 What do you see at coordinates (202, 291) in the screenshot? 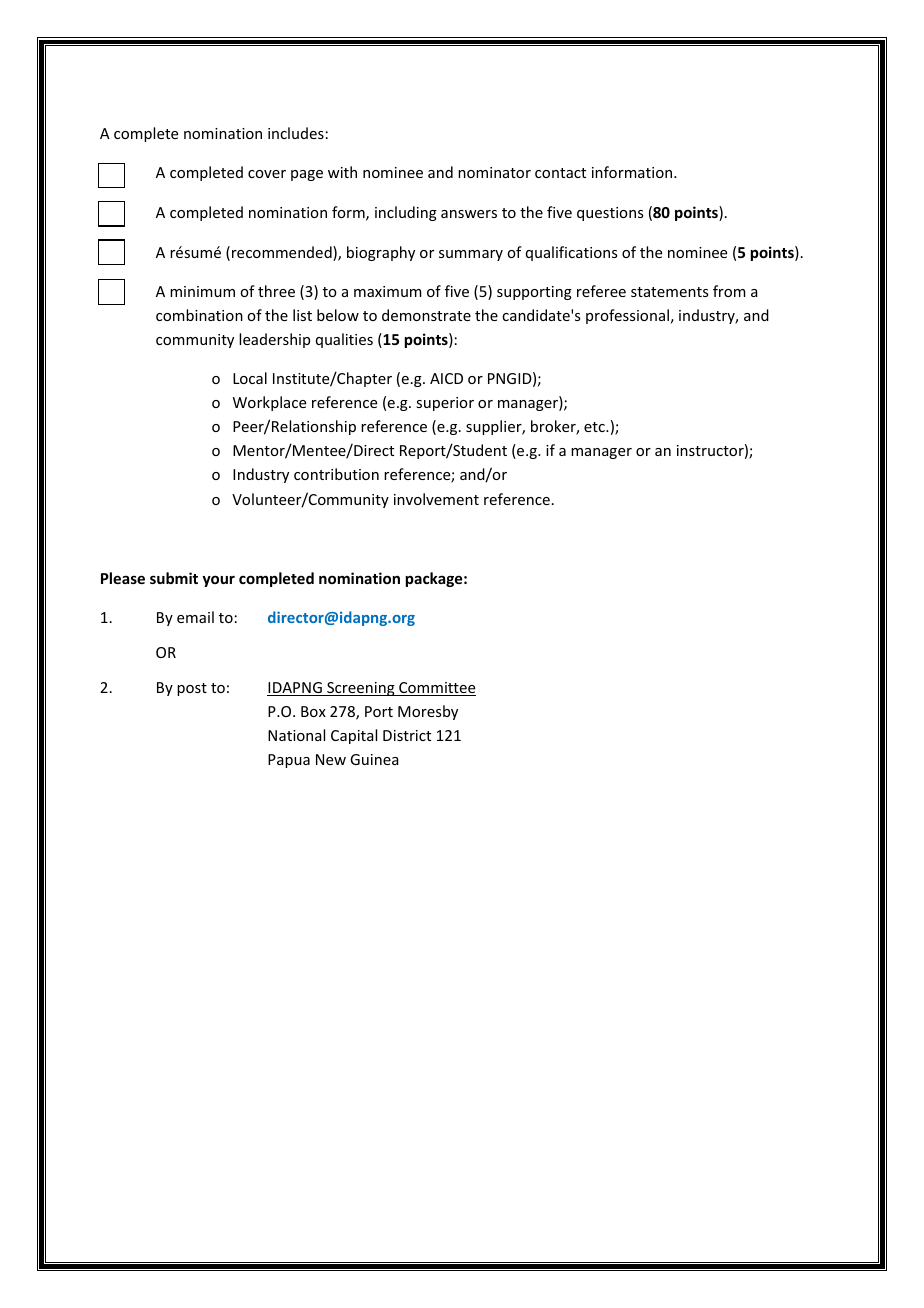
I see `minimum` at bounding box center [202, 291].
